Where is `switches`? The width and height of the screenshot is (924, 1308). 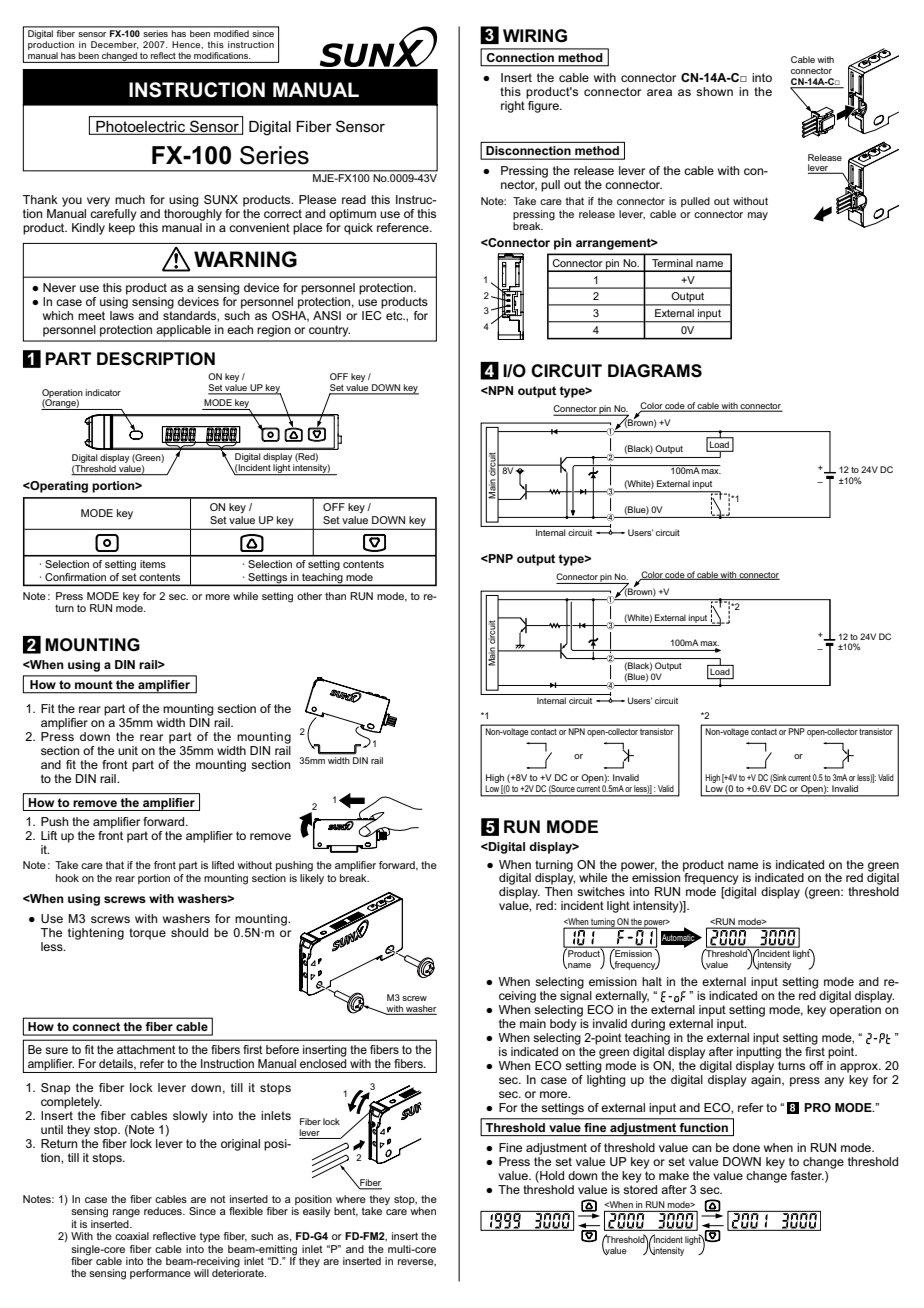
switches is located at coordinates (601, 891).
